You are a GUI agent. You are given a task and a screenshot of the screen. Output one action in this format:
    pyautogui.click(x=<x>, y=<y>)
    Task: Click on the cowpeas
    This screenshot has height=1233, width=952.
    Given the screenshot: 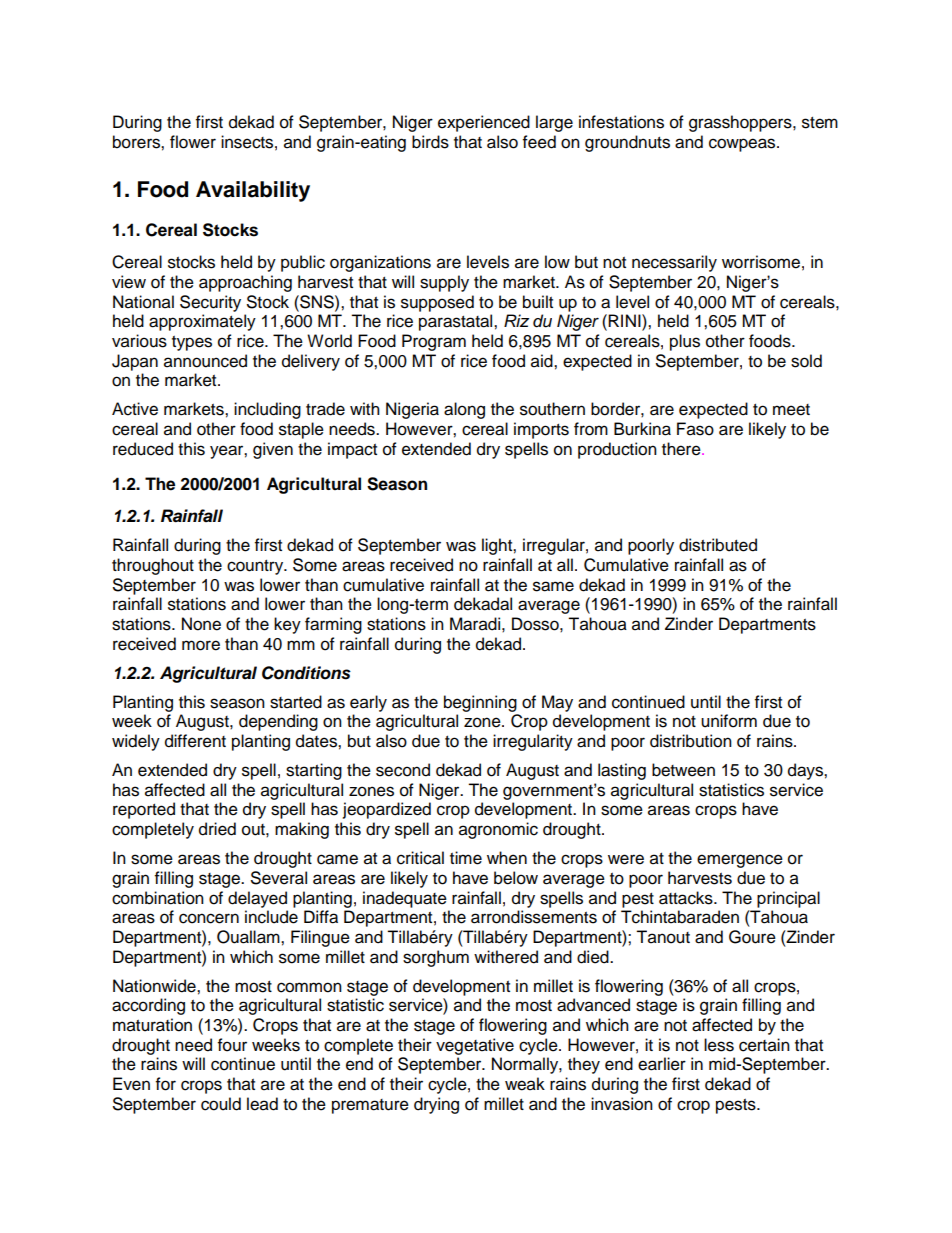 What is the action you would take?
    pyautogui.click(x=743, y=145)
